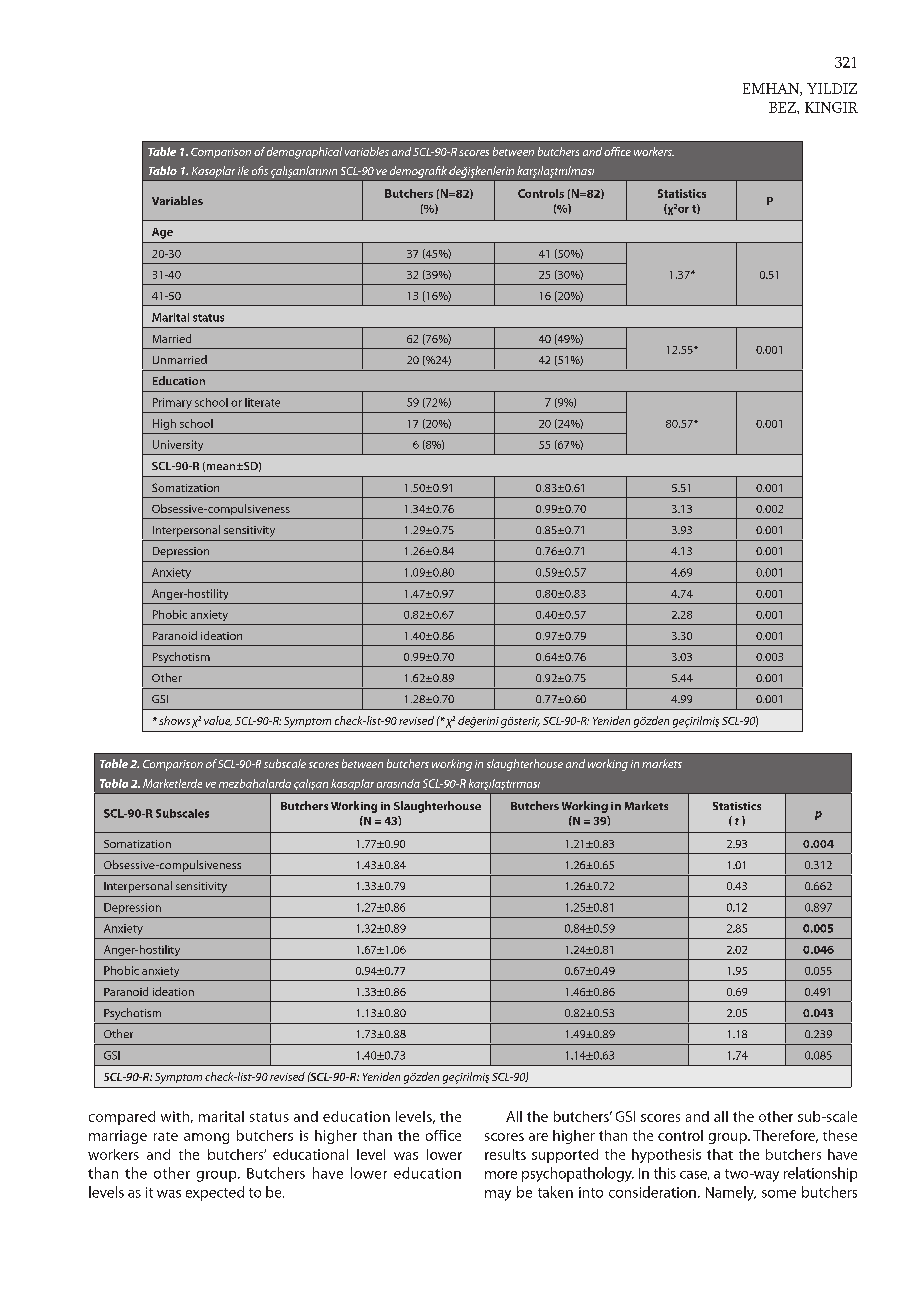  What do you see at coordinates (206, 1138) in the image?
I see `among` at bounding box center [206, 1138].
